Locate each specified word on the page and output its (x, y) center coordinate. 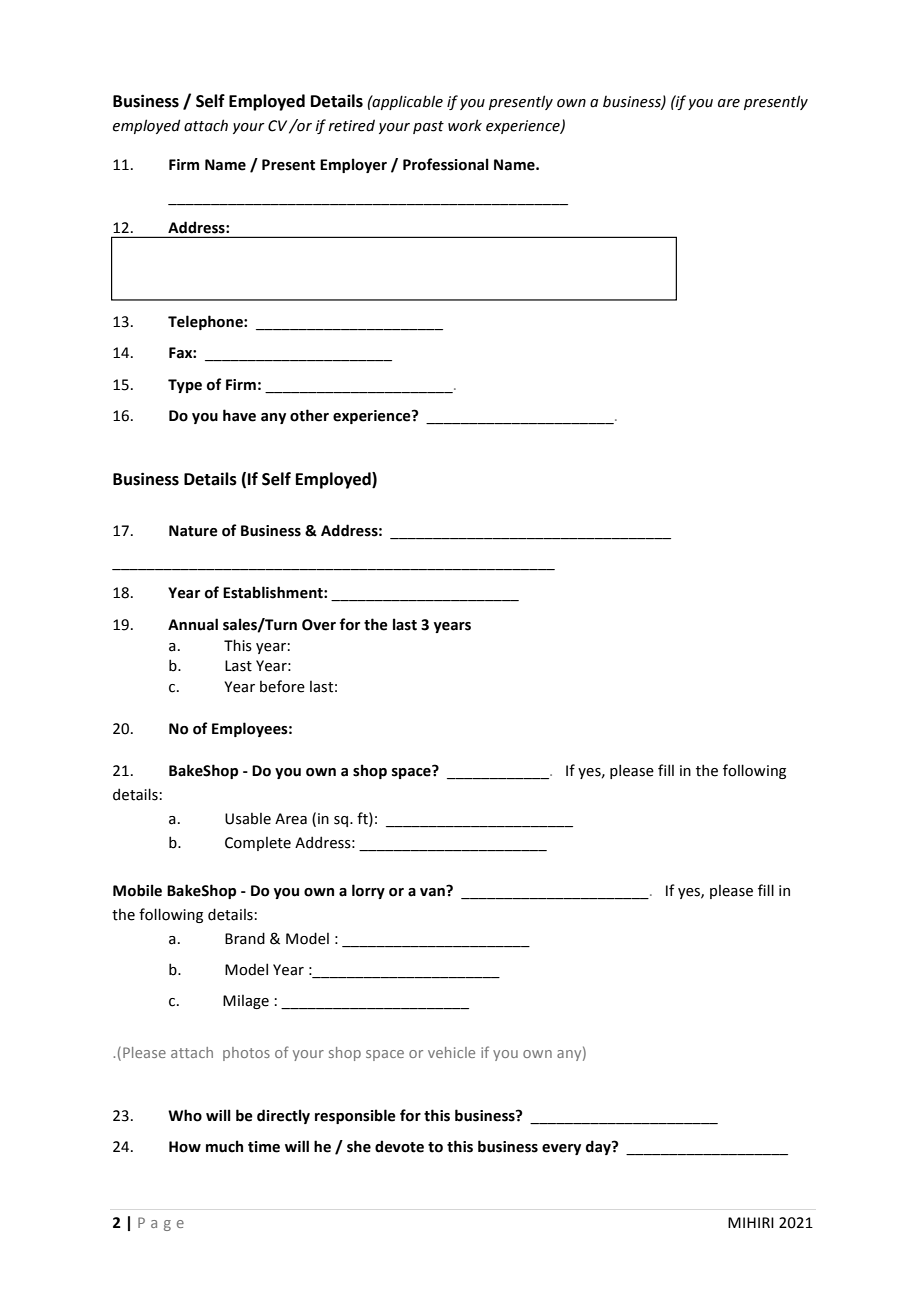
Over (319, 625)
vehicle (451, 1052)
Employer (353, 165)
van (433, 891)
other (309, 415)
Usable (248, 819)
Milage (246, 1002)
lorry (368, 891)
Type (185, 386)
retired (352, 125)
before (282, 686)
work (465, 125)
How (185, 1147)
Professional (446, 164)
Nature (193, 531)
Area (291, 819)
